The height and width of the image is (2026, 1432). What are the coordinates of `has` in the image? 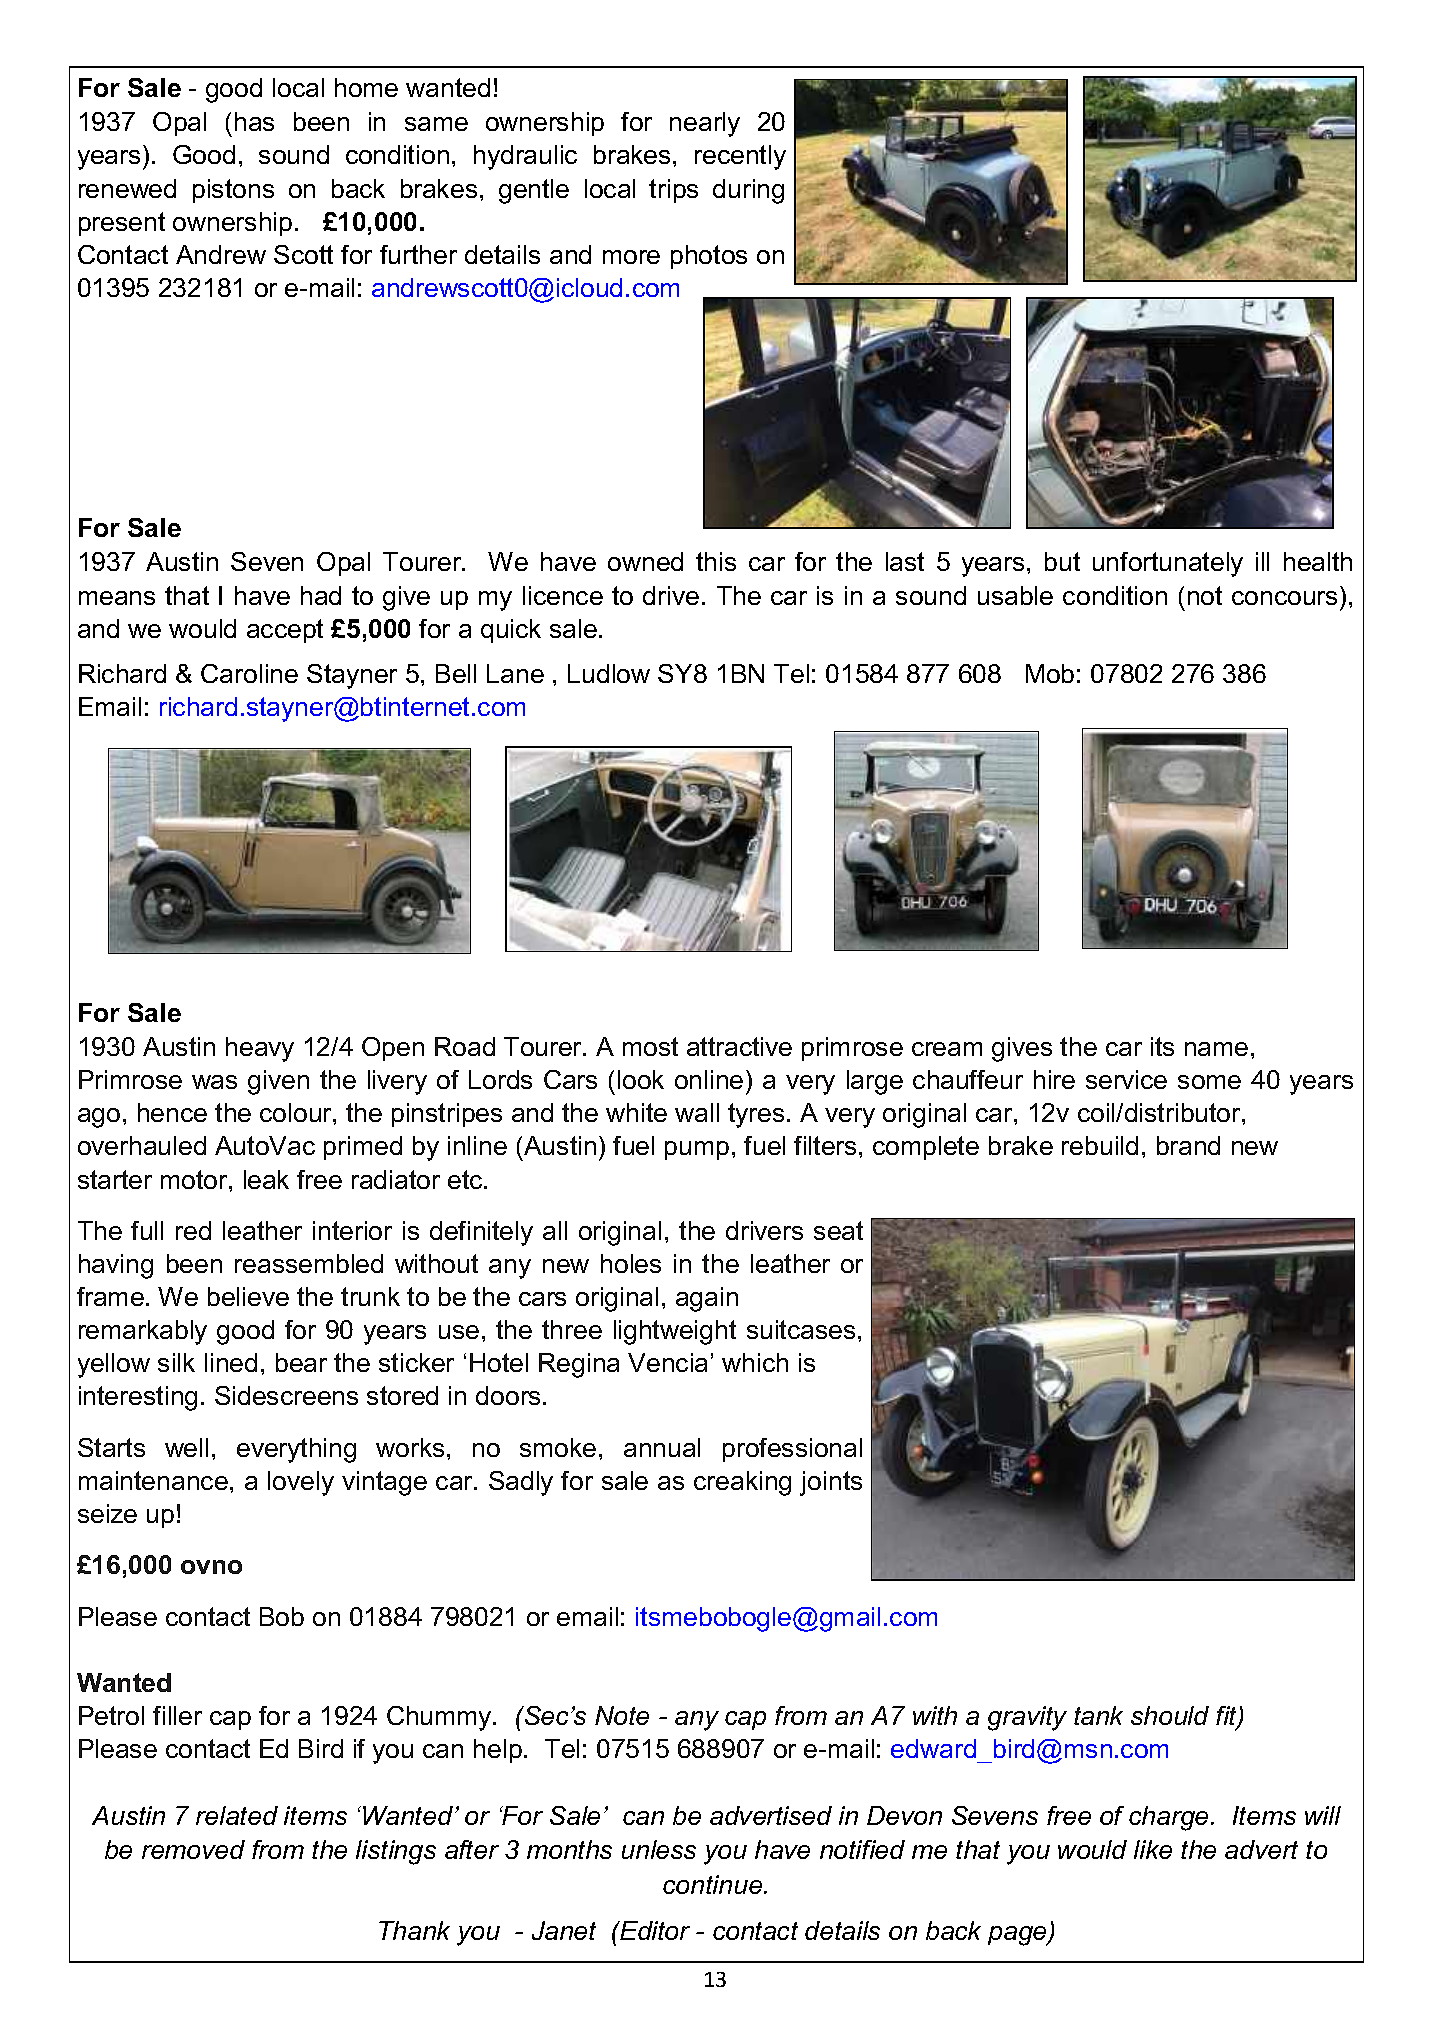 It's located at (254, 121).
